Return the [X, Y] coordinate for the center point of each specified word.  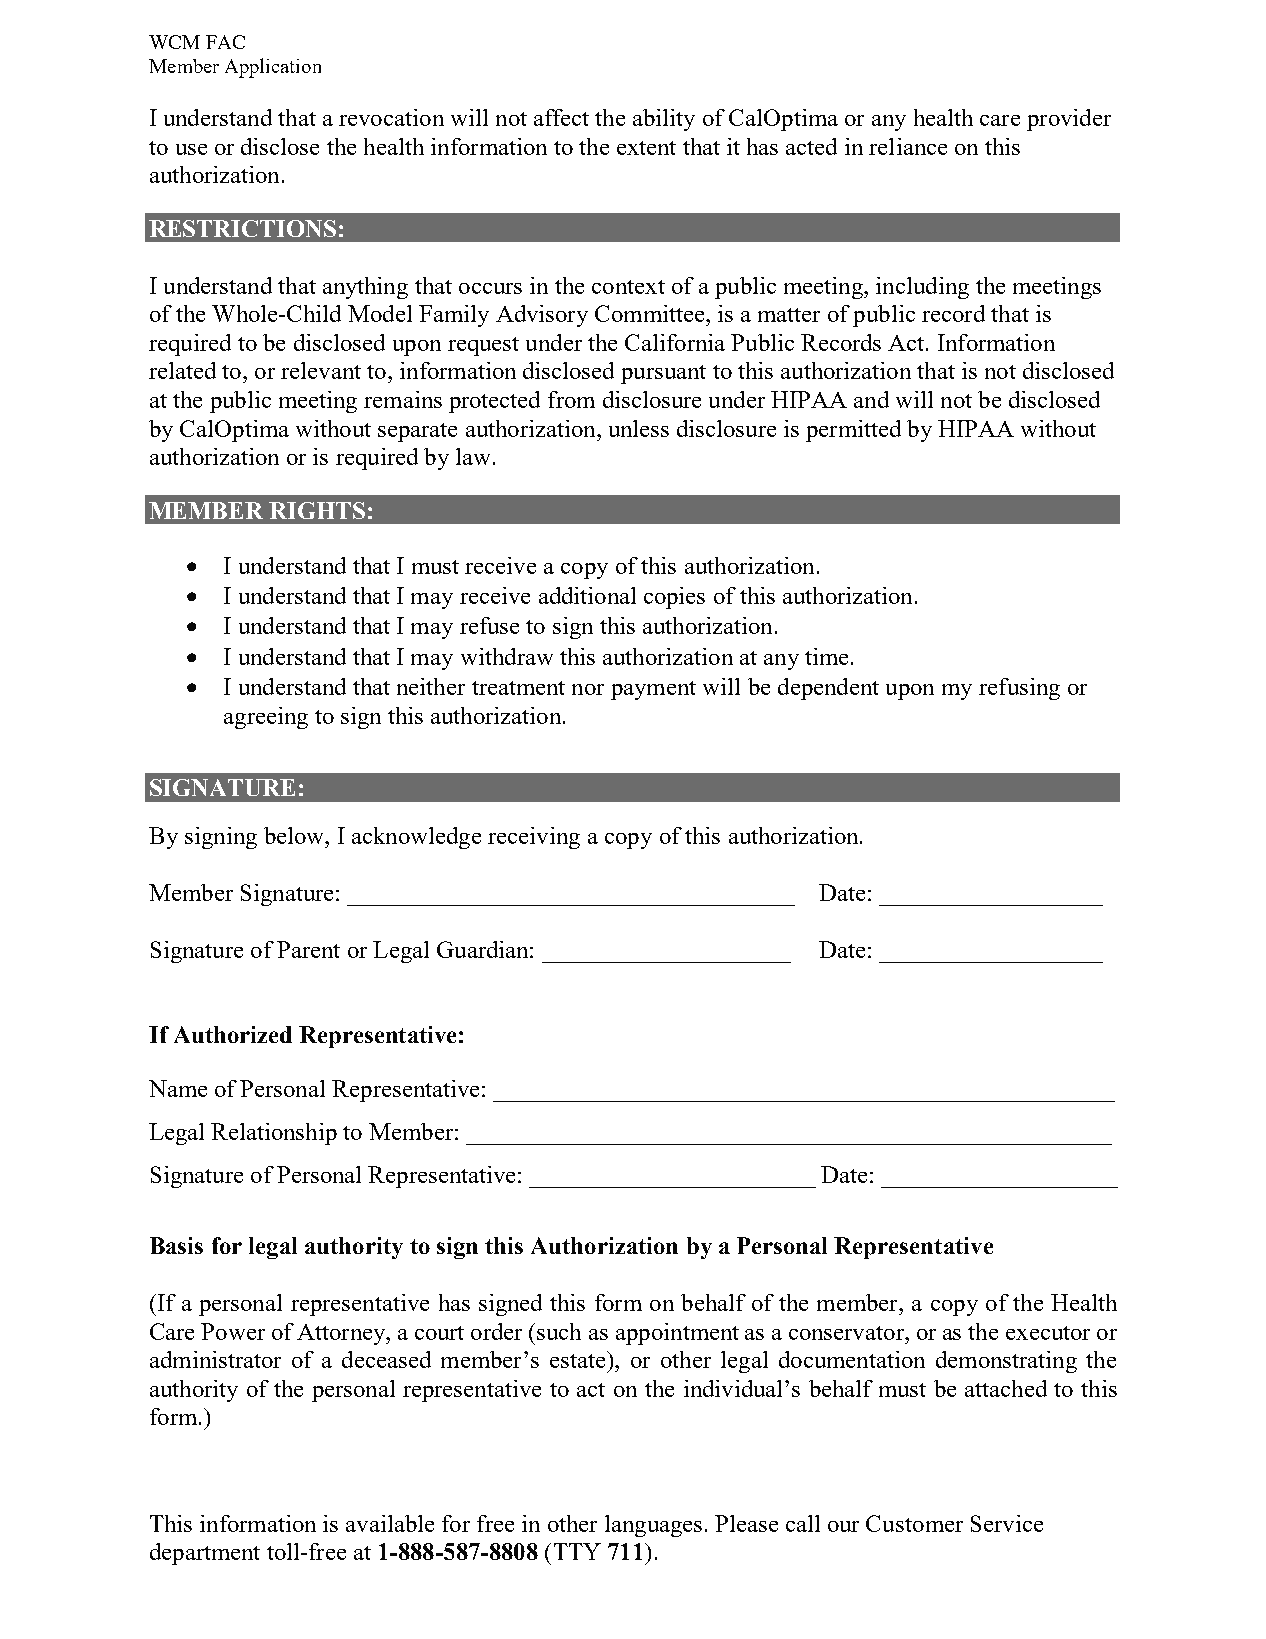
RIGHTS [317, 510]
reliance [908, 146]
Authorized [233, 1034]
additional [587, 595]
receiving [534, 838]
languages [653, 1526]
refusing [1019, 689]
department [205, 1554]
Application [273, 68]
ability [664, 120]
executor [1048, 1333]
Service [1007, 1523]
